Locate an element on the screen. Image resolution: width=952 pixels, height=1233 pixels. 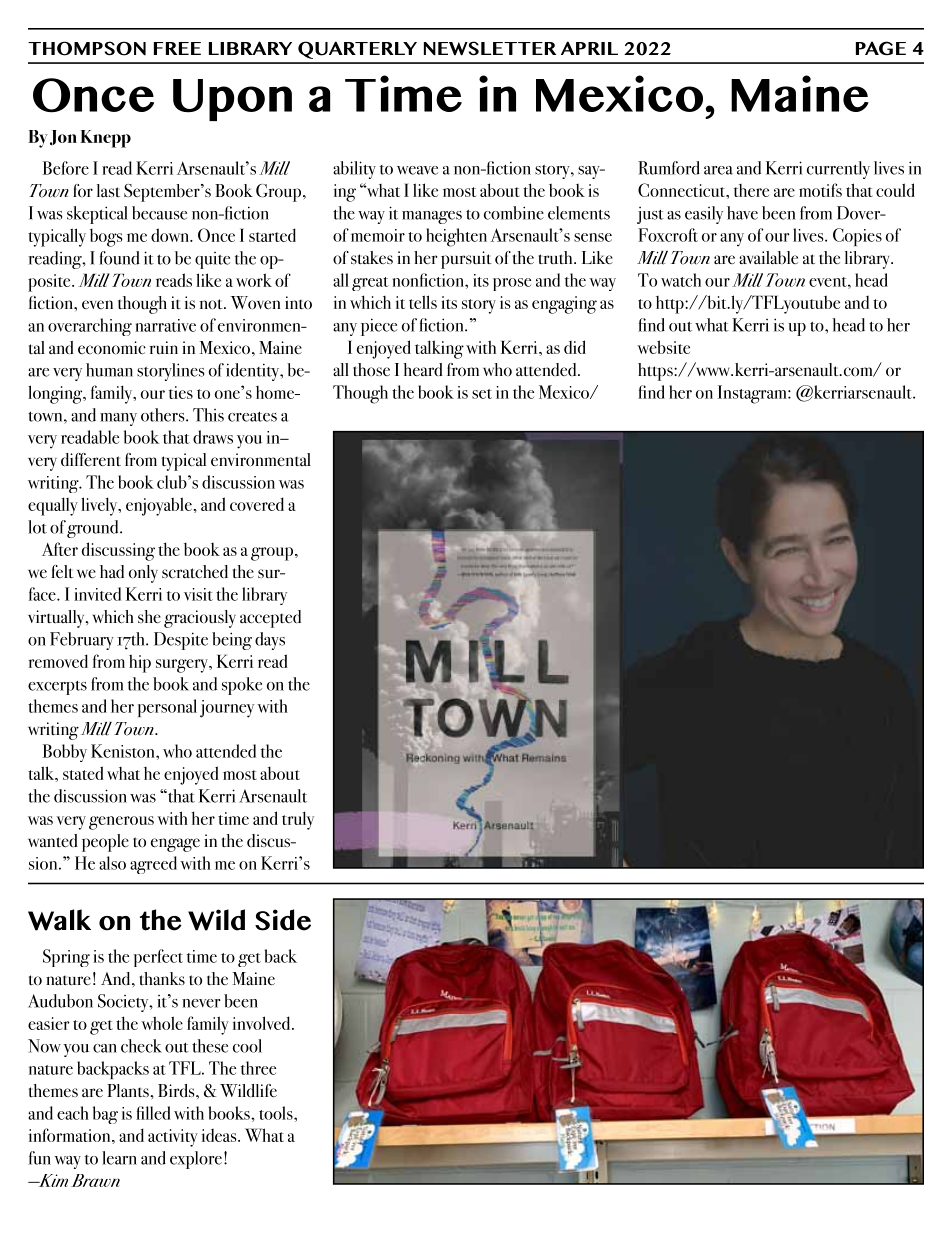
learn is located at coordinates (119, 1158).
